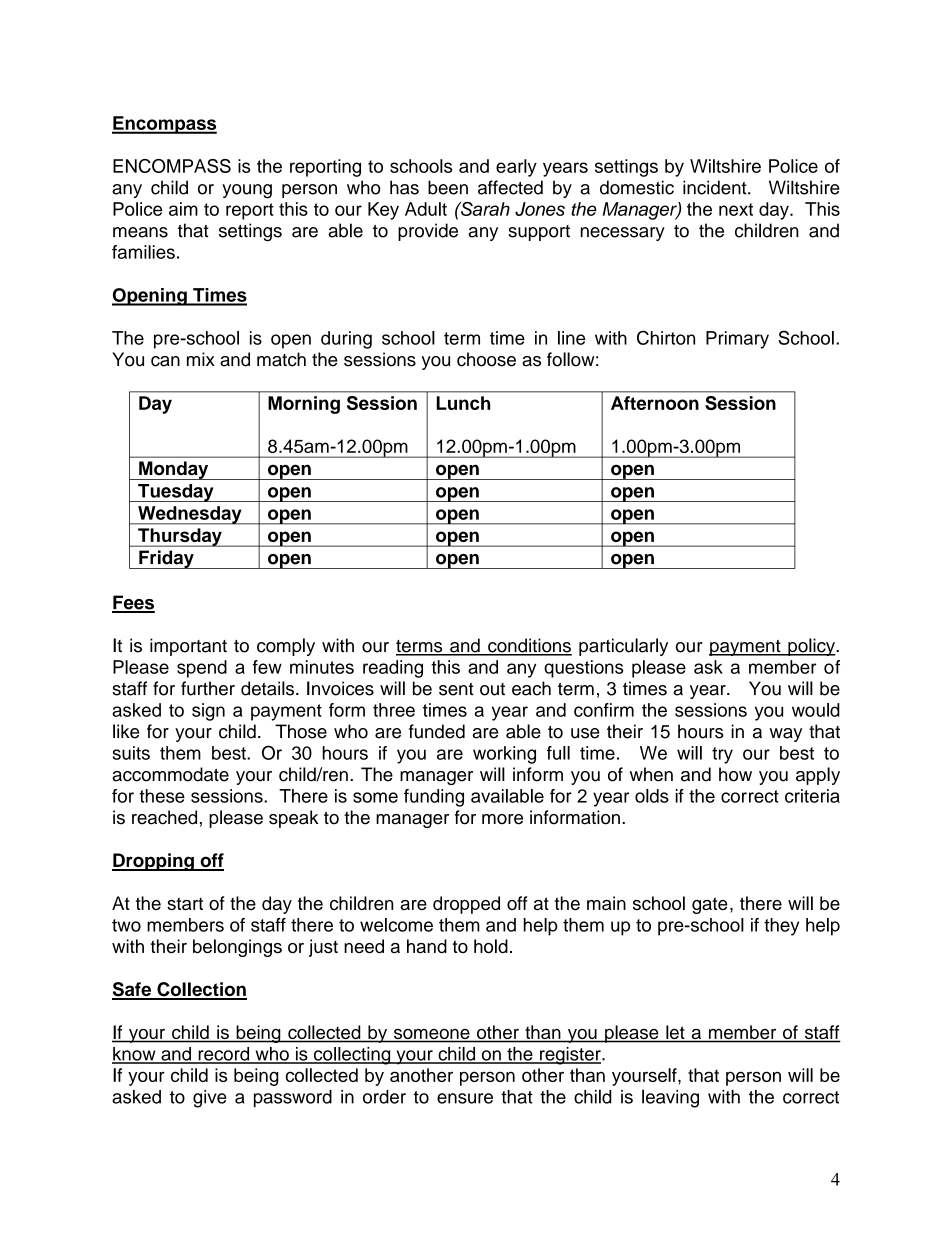 The width and height of the screenshot is (952, 1233). What do you see at coordinates (183, 209) in the screenshot?
I see `aim` at bounding box center [183, 209].
